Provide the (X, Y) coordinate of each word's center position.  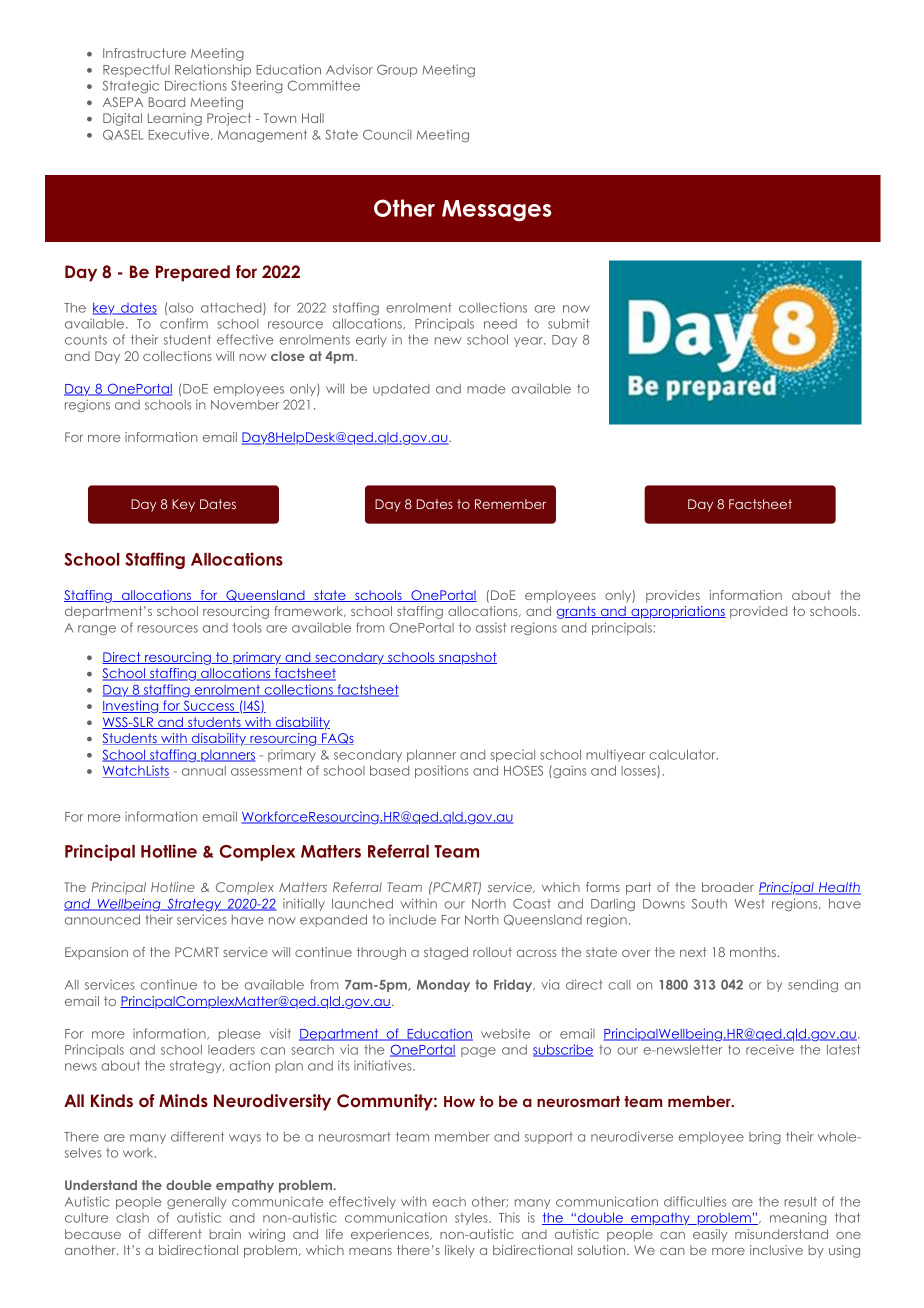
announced (102, 919)
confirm (184, 323)
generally (197, 1203)
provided (758, 612)
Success (208, 706)
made (486, 389)
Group (397, 70)
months (753, 952)
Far (450, 920)
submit (569, 323)
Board (167, 102)
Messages (496, 211)
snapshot (466, 658)
